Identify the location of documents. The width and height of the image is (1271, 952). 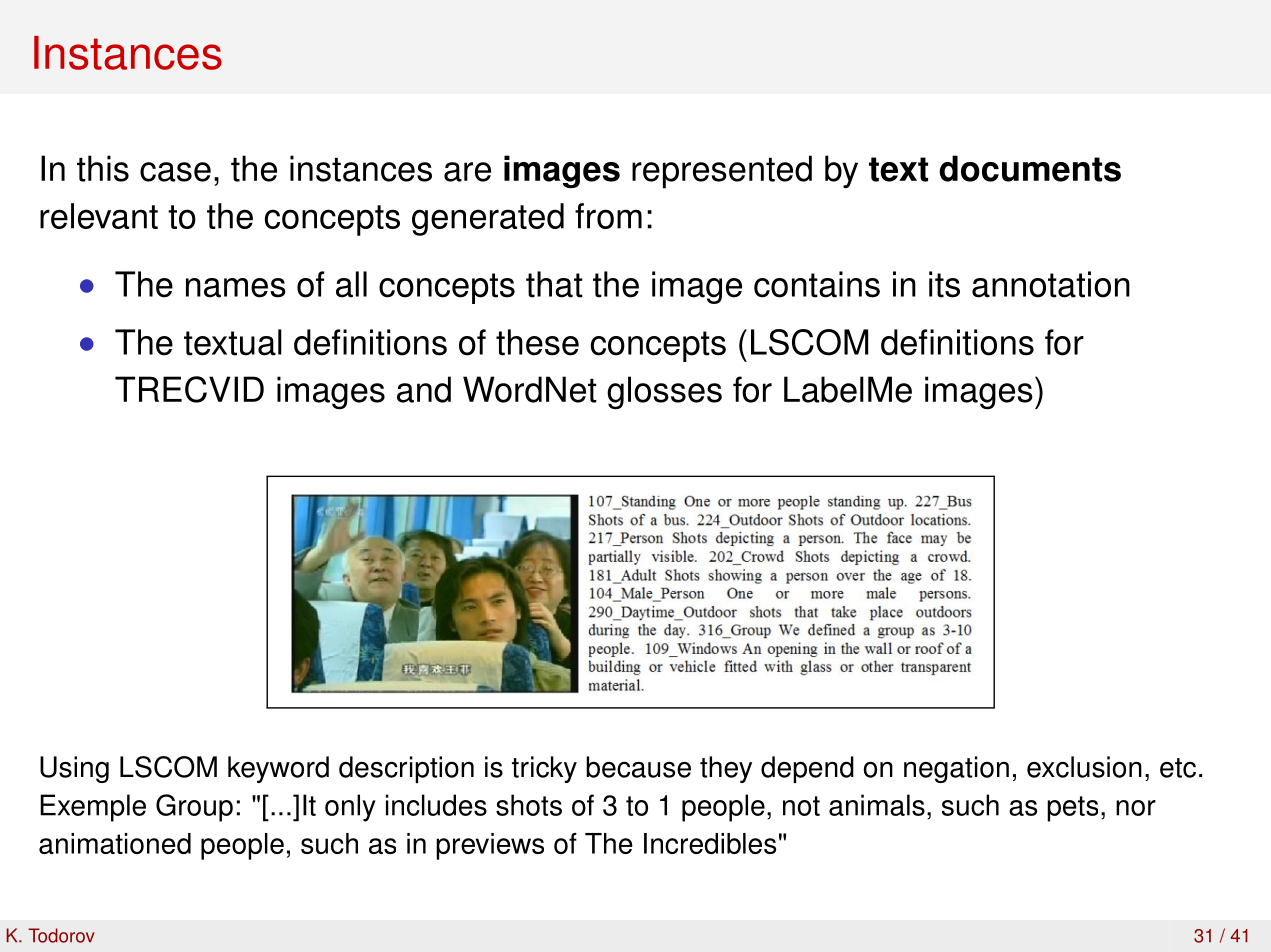
(1030, 168).
